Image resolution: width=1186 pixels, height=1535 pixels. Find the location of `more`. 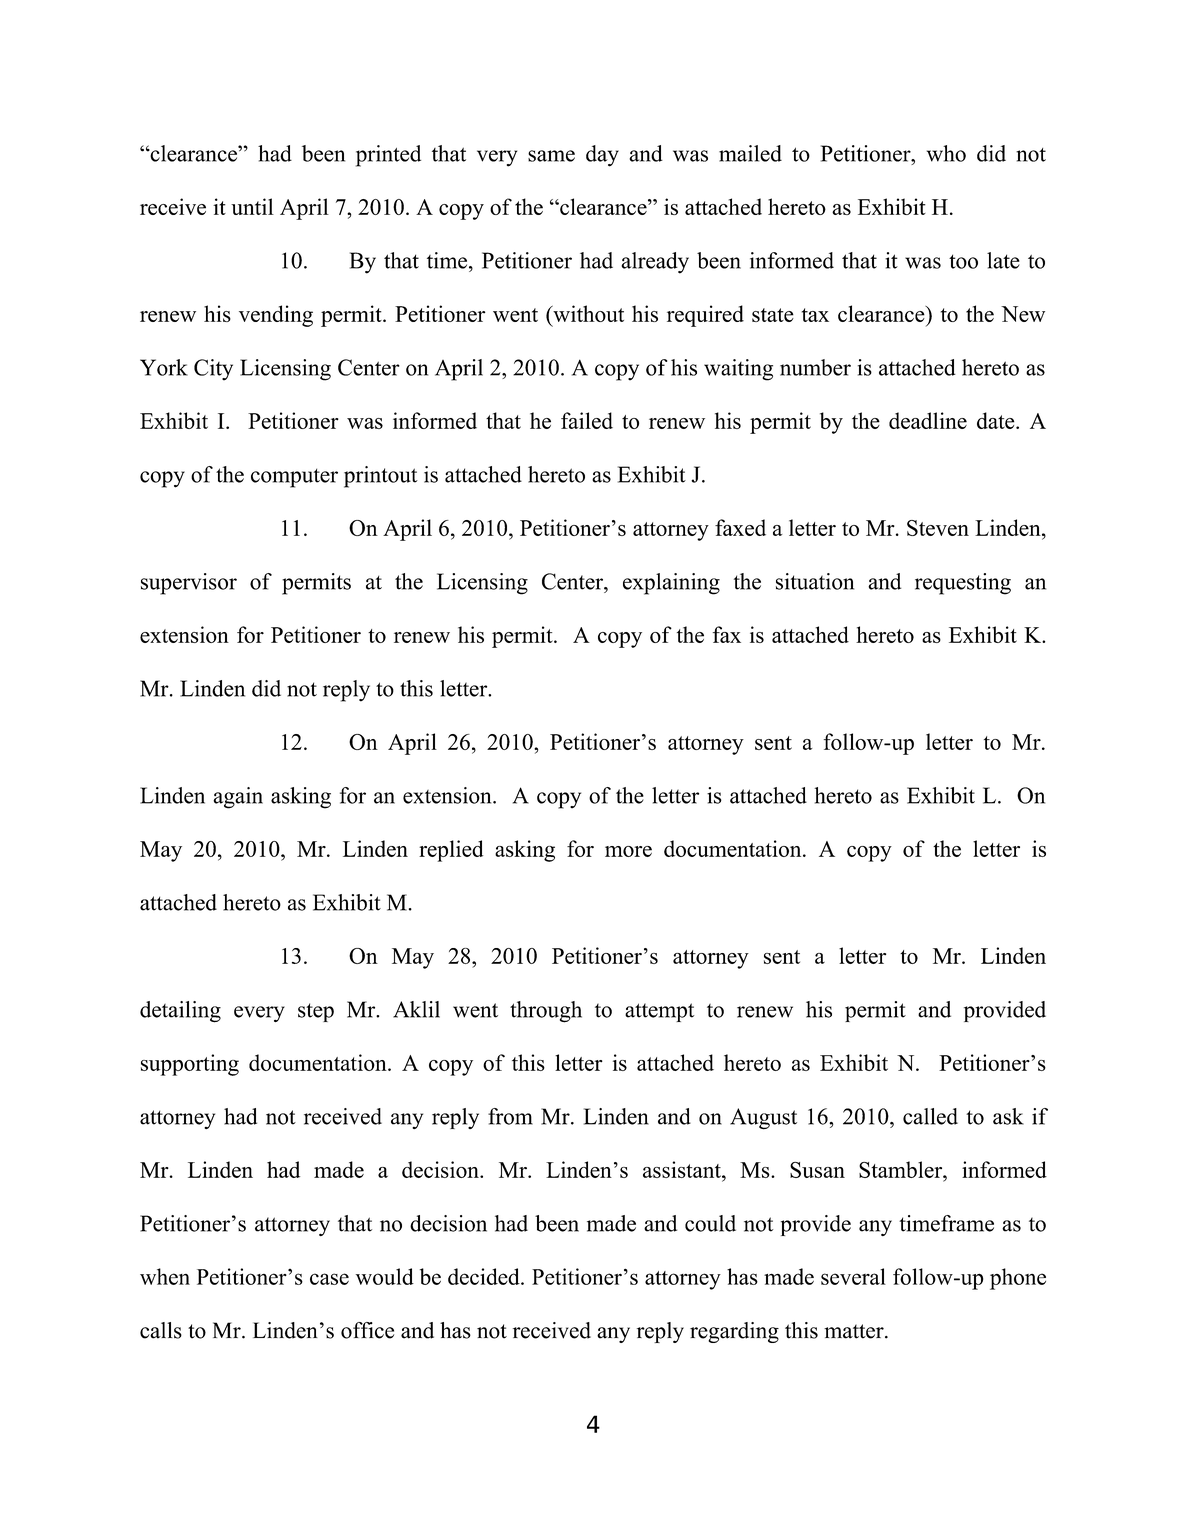

more is located at coordinates (628, 851).
